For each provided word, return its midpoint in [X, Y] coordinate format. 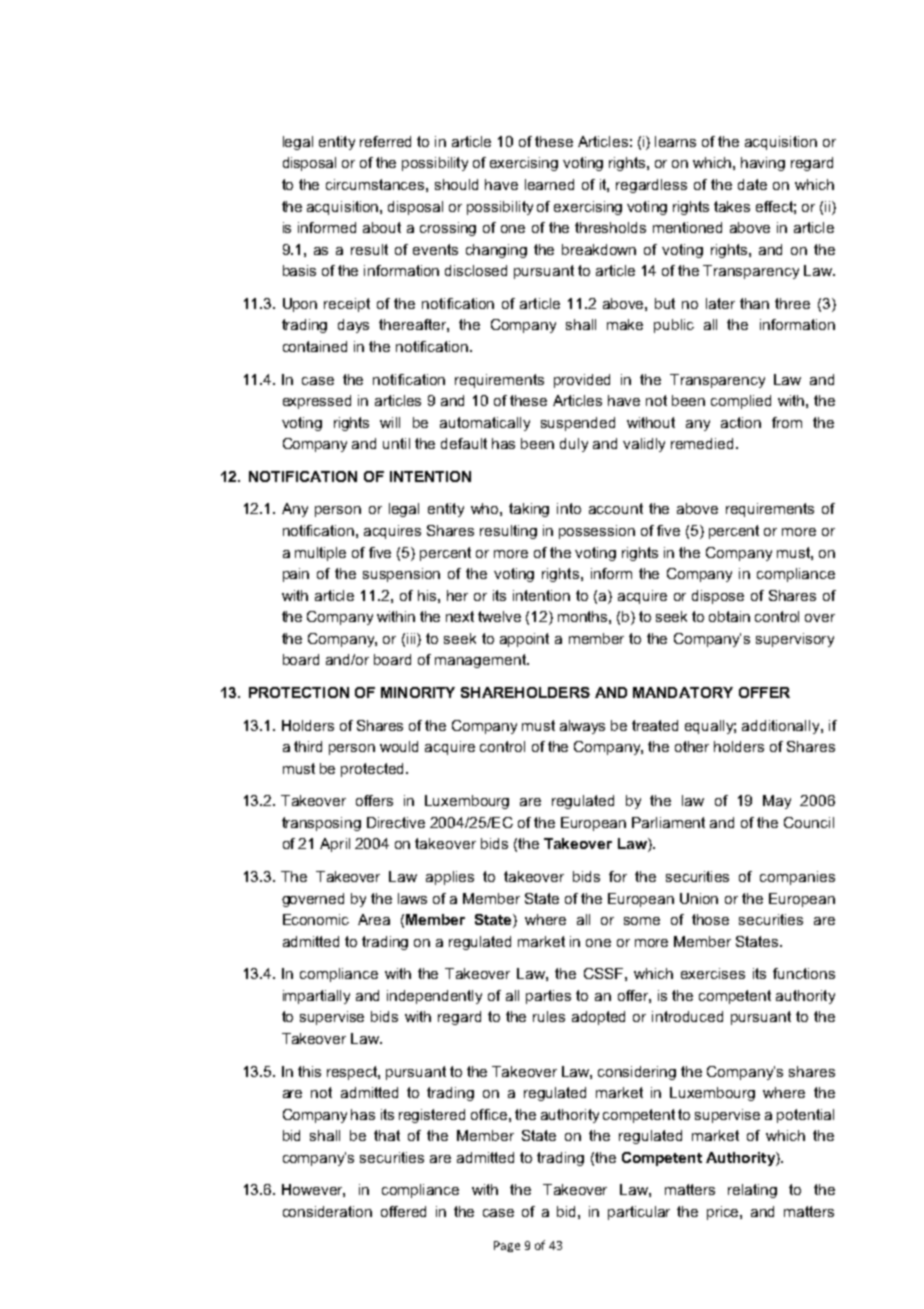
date [752, 184]
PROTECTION [299, 692]
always [582, 727]
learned [549, 184]
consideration [327, 1211]
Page [507, 1246]
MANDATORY [683, 692]
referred [385, 141]
